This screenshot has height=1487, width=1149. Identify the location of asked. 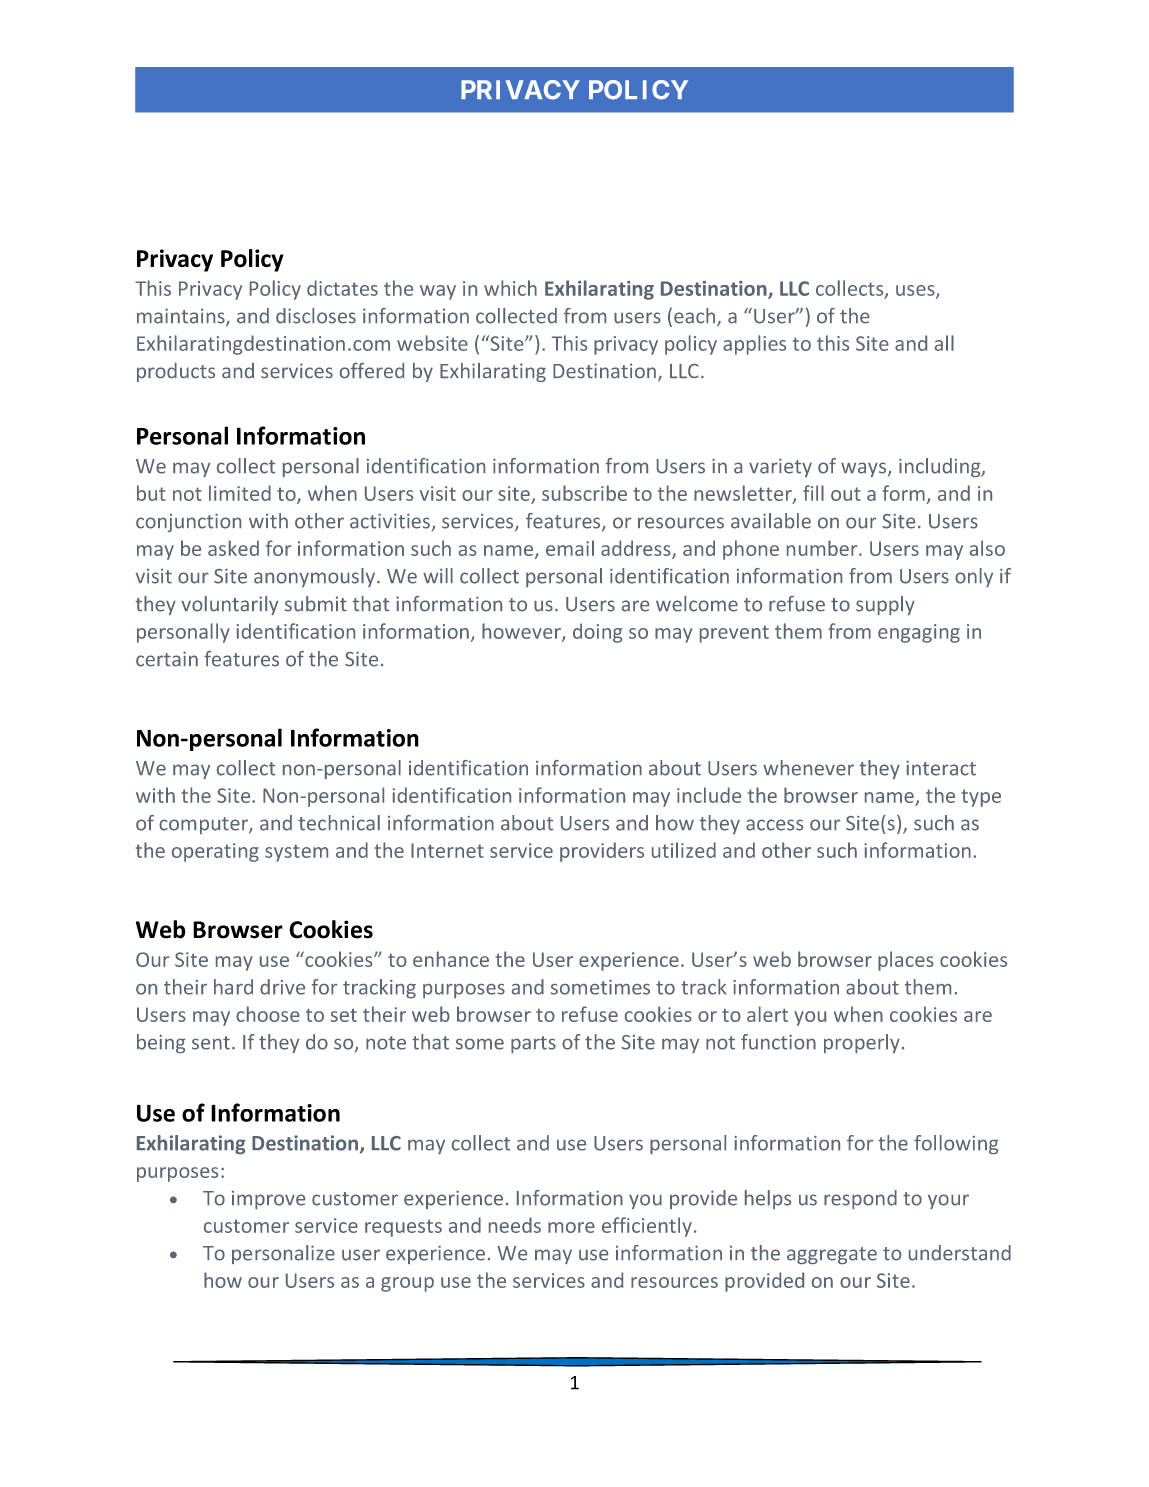
(233, 548).
